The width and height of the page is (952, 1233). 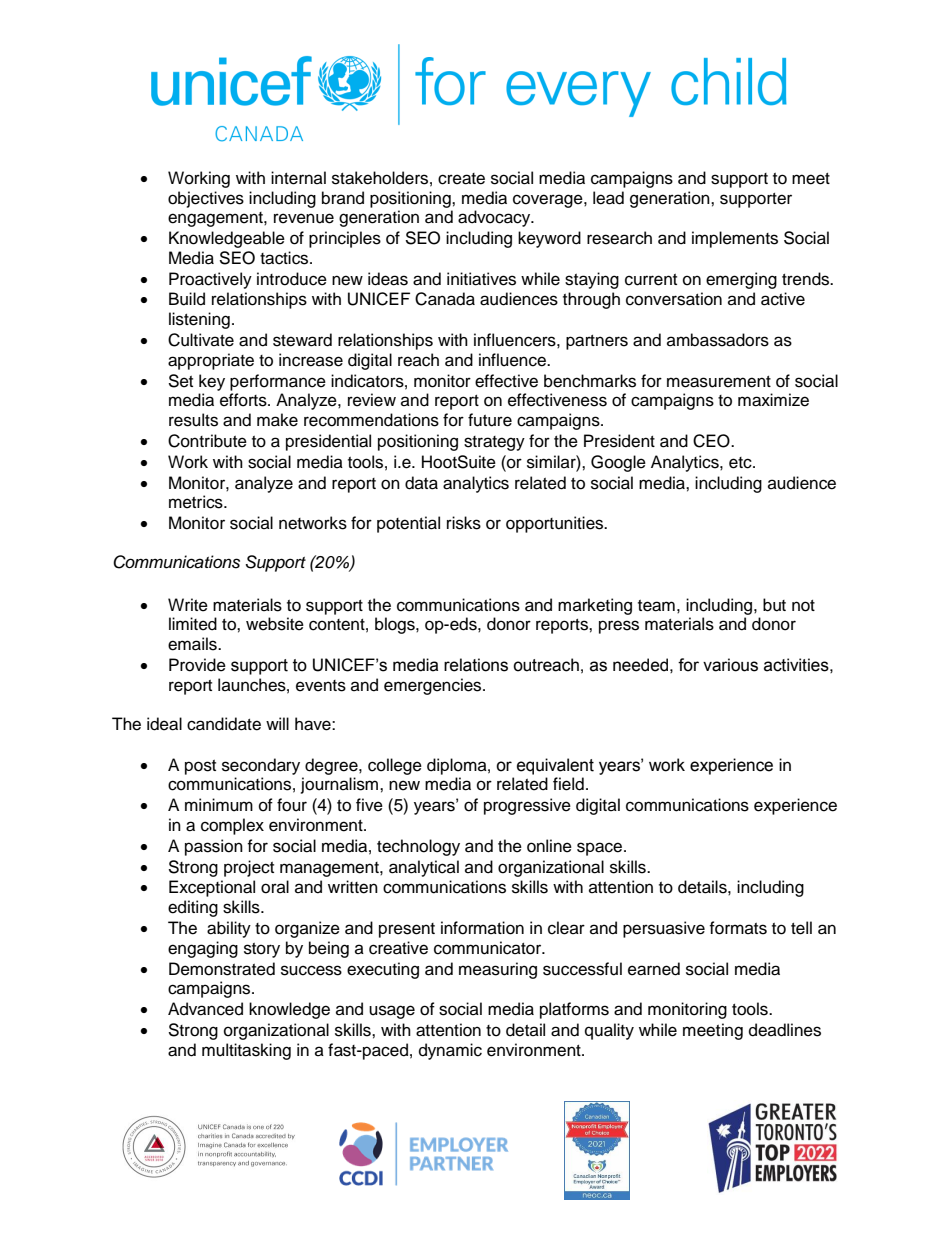 What do you see at coordinates (735, 239) in the page?
I see `implements` at bounding box center [735, 239].
